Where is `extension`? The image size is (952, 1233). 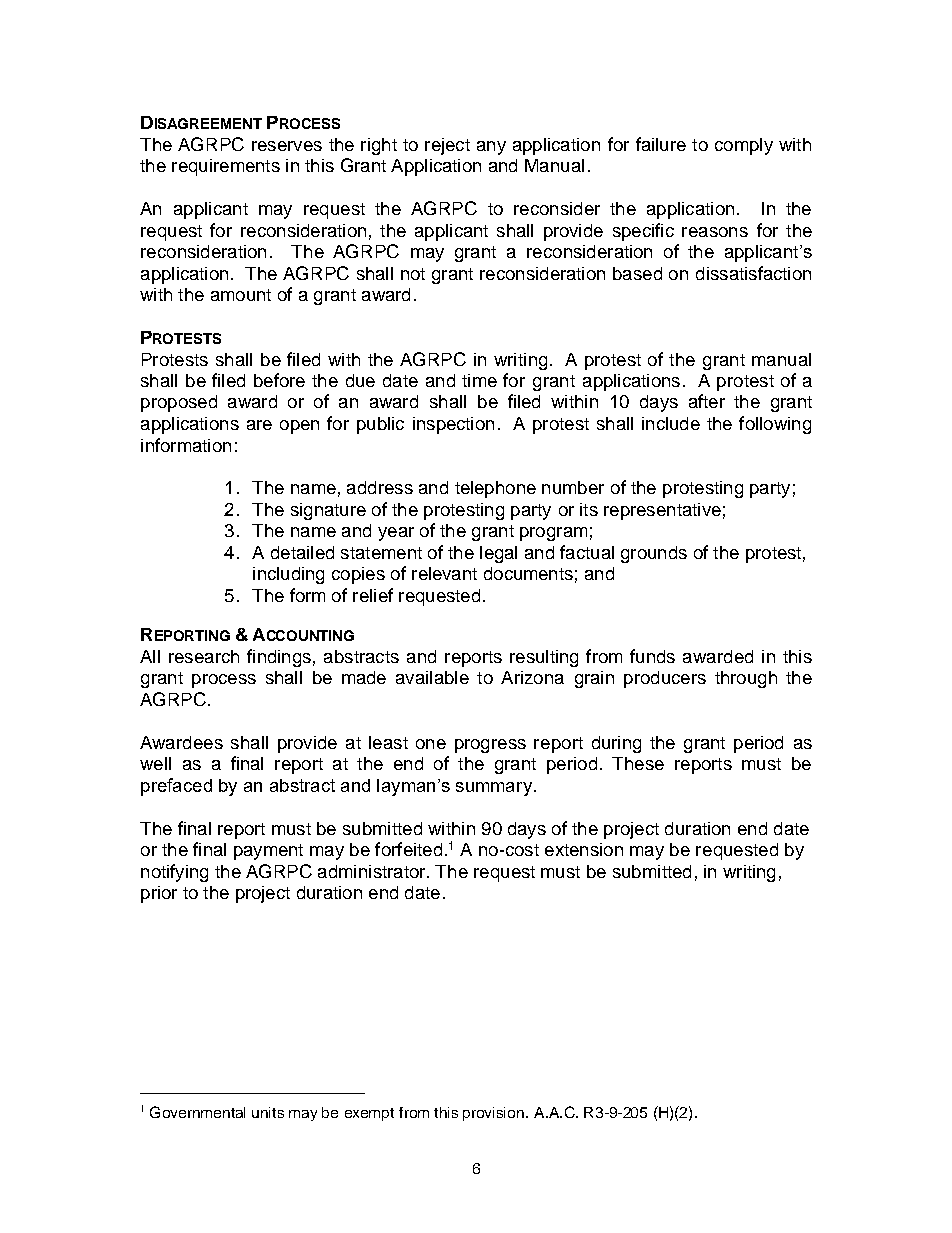
extension is located at coordinates (584, 849).
